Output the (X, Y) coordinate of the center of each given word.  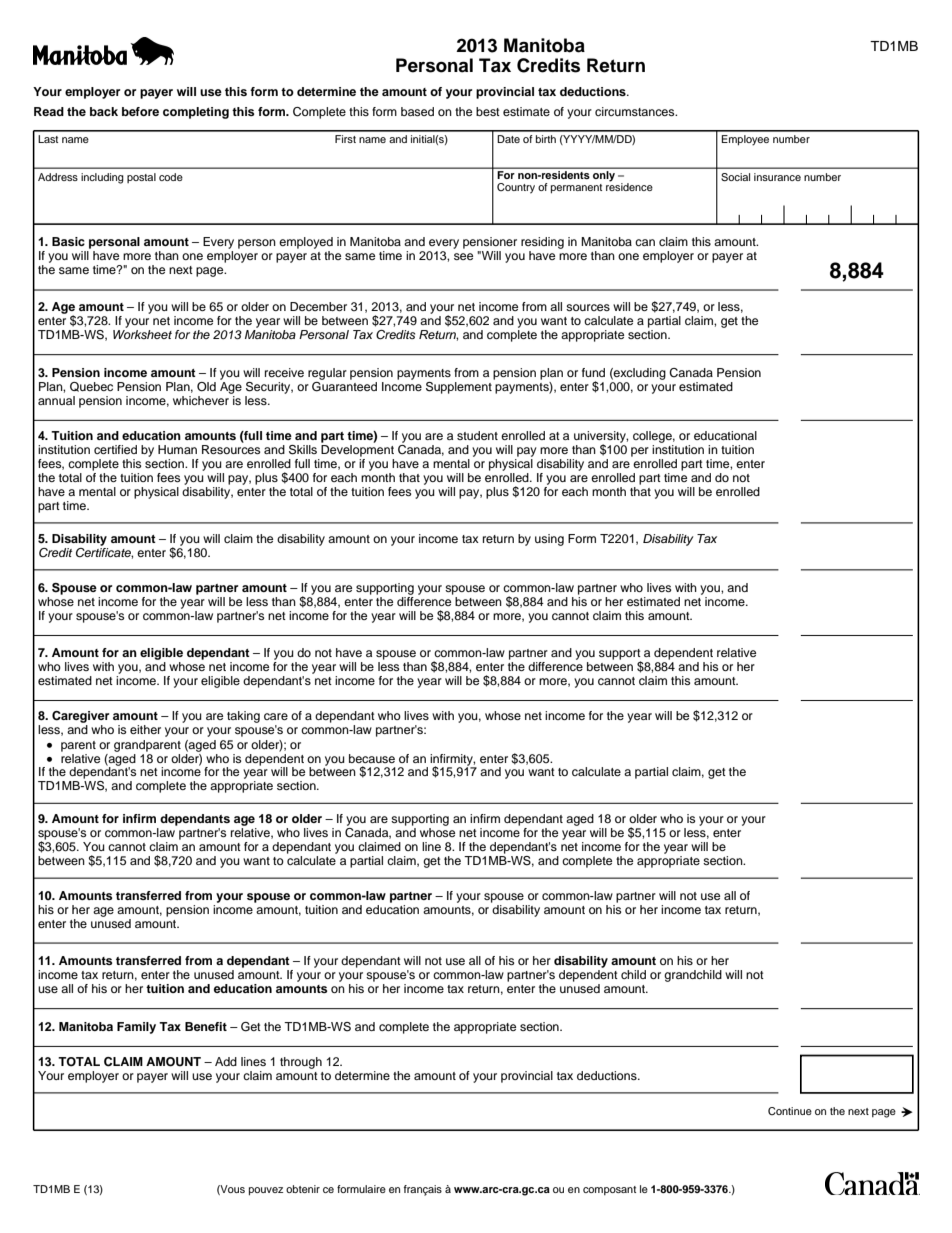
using (549, 540)
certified (115, 449)
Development (357, 449)
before (140, 111)
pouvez (266, 1191)
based (417, 111)
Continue (790, 1111)
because (372, 758)
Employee (745, 140)
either (145, 729)
